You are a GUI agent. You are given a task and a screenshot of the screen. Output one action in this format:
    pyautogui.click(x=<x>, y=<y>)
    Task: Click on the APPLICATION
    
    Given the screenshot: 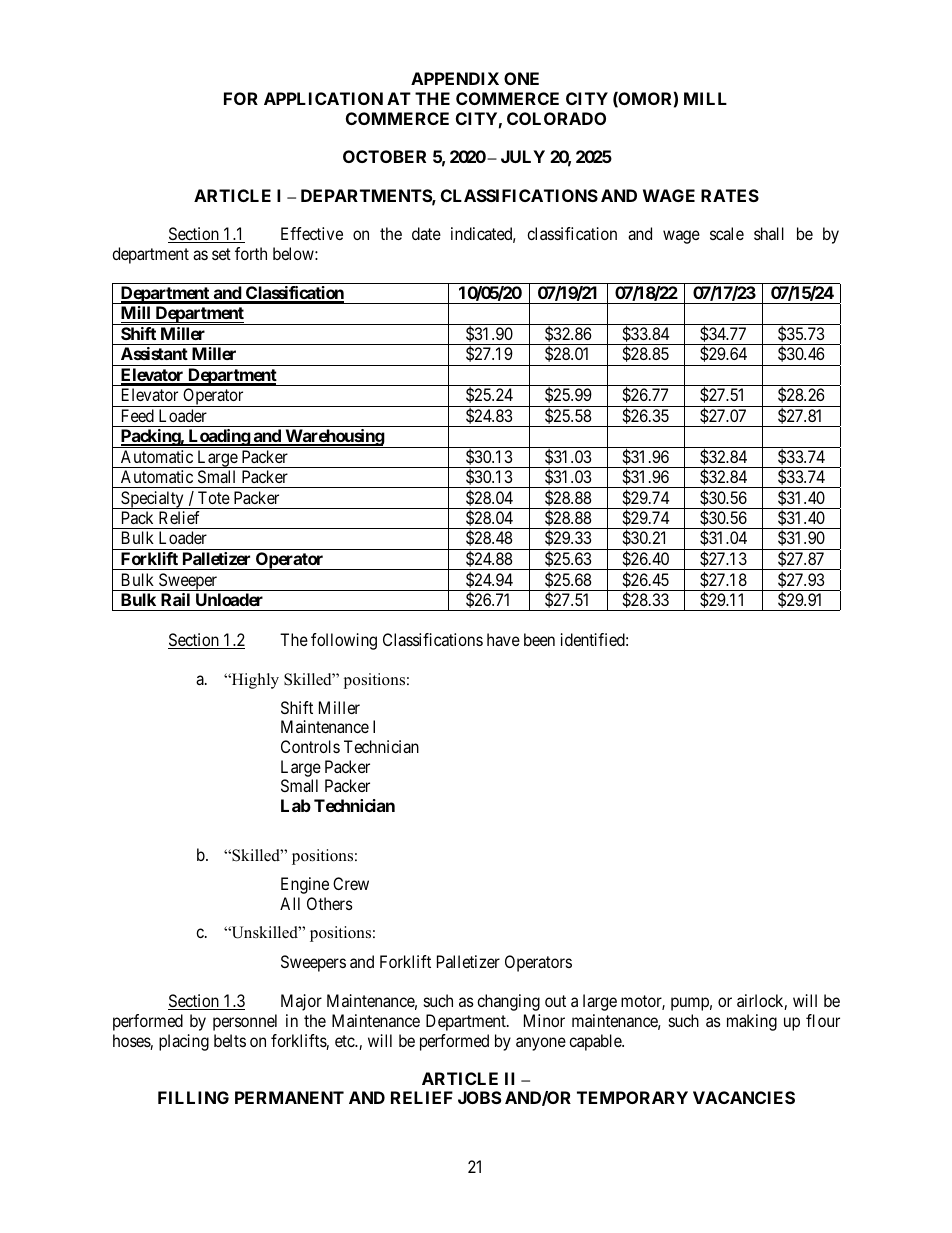 What is the action you would take?
    pyautogui.click(x=323, y=98)
